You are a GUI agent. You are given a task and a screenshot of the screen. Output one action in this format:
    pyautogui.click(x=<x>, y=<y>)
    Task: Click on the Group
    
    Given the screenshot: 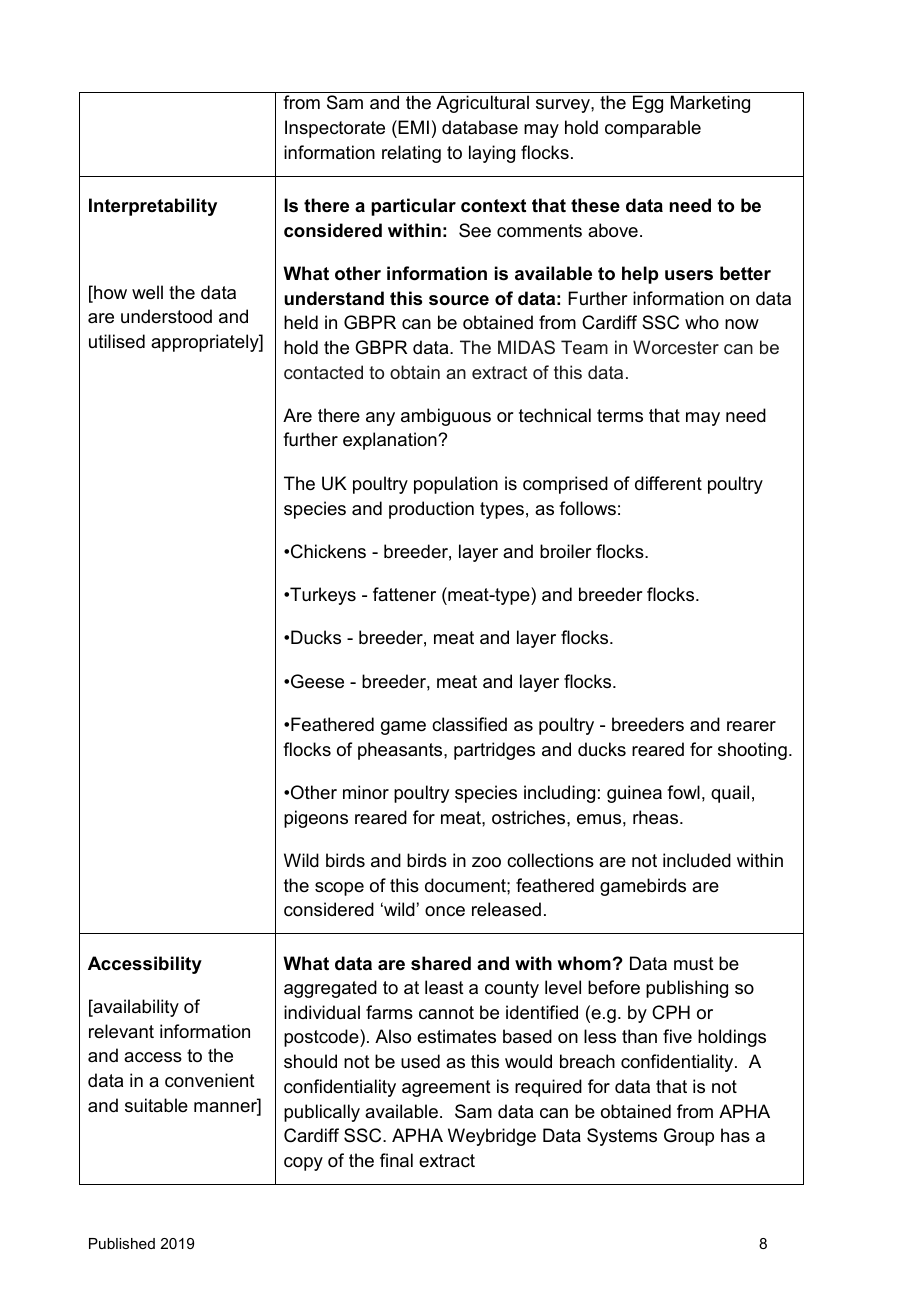 What is the action you would take?
    pyautogui.click(x=689, y=1137)
